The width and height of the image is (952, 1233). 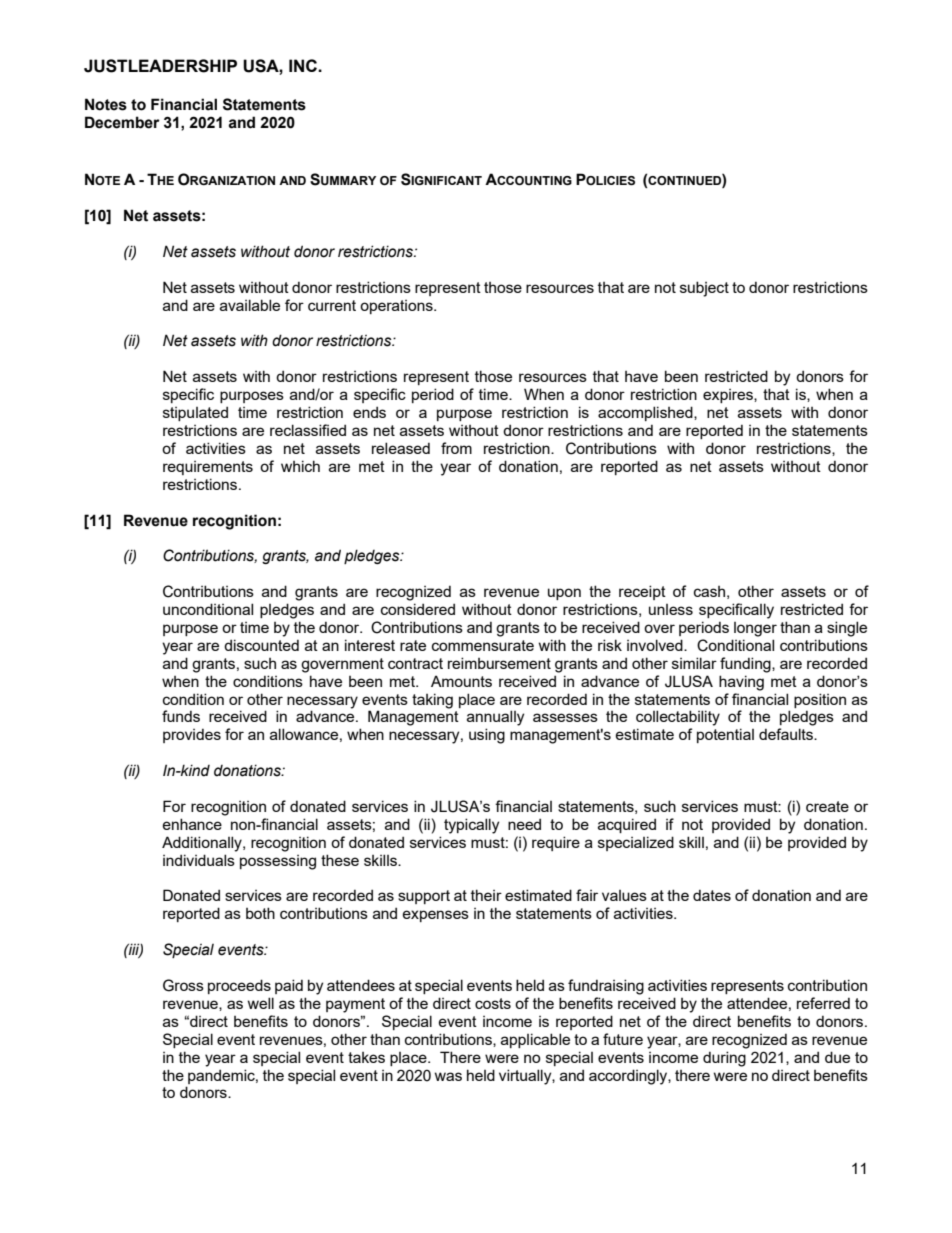 What do you see at coordinates (471, 826) in the image?
I see `typically` at bounding box center [471, 826].
